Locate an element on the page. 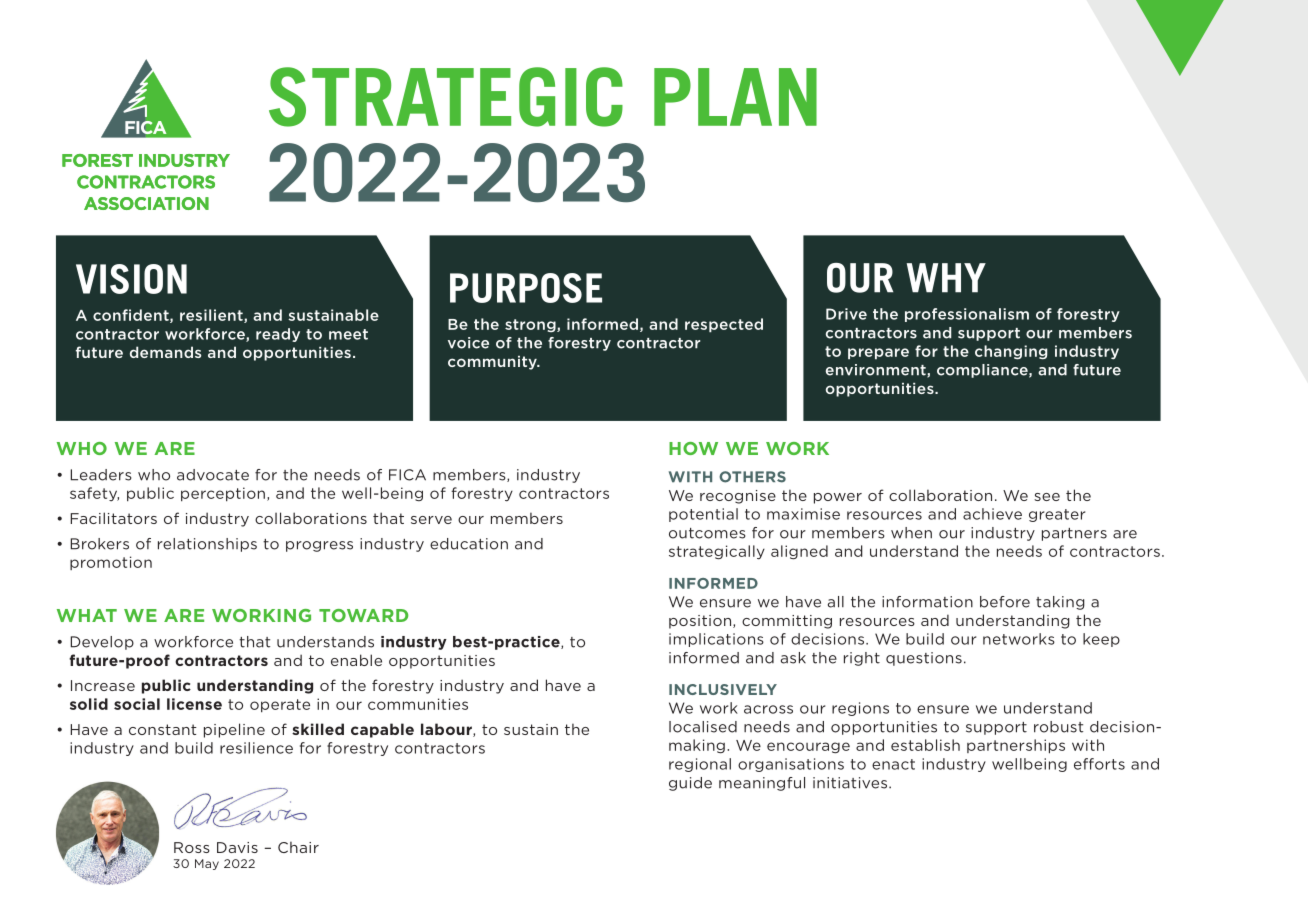  changing is located at coordinates (1011, 352).
